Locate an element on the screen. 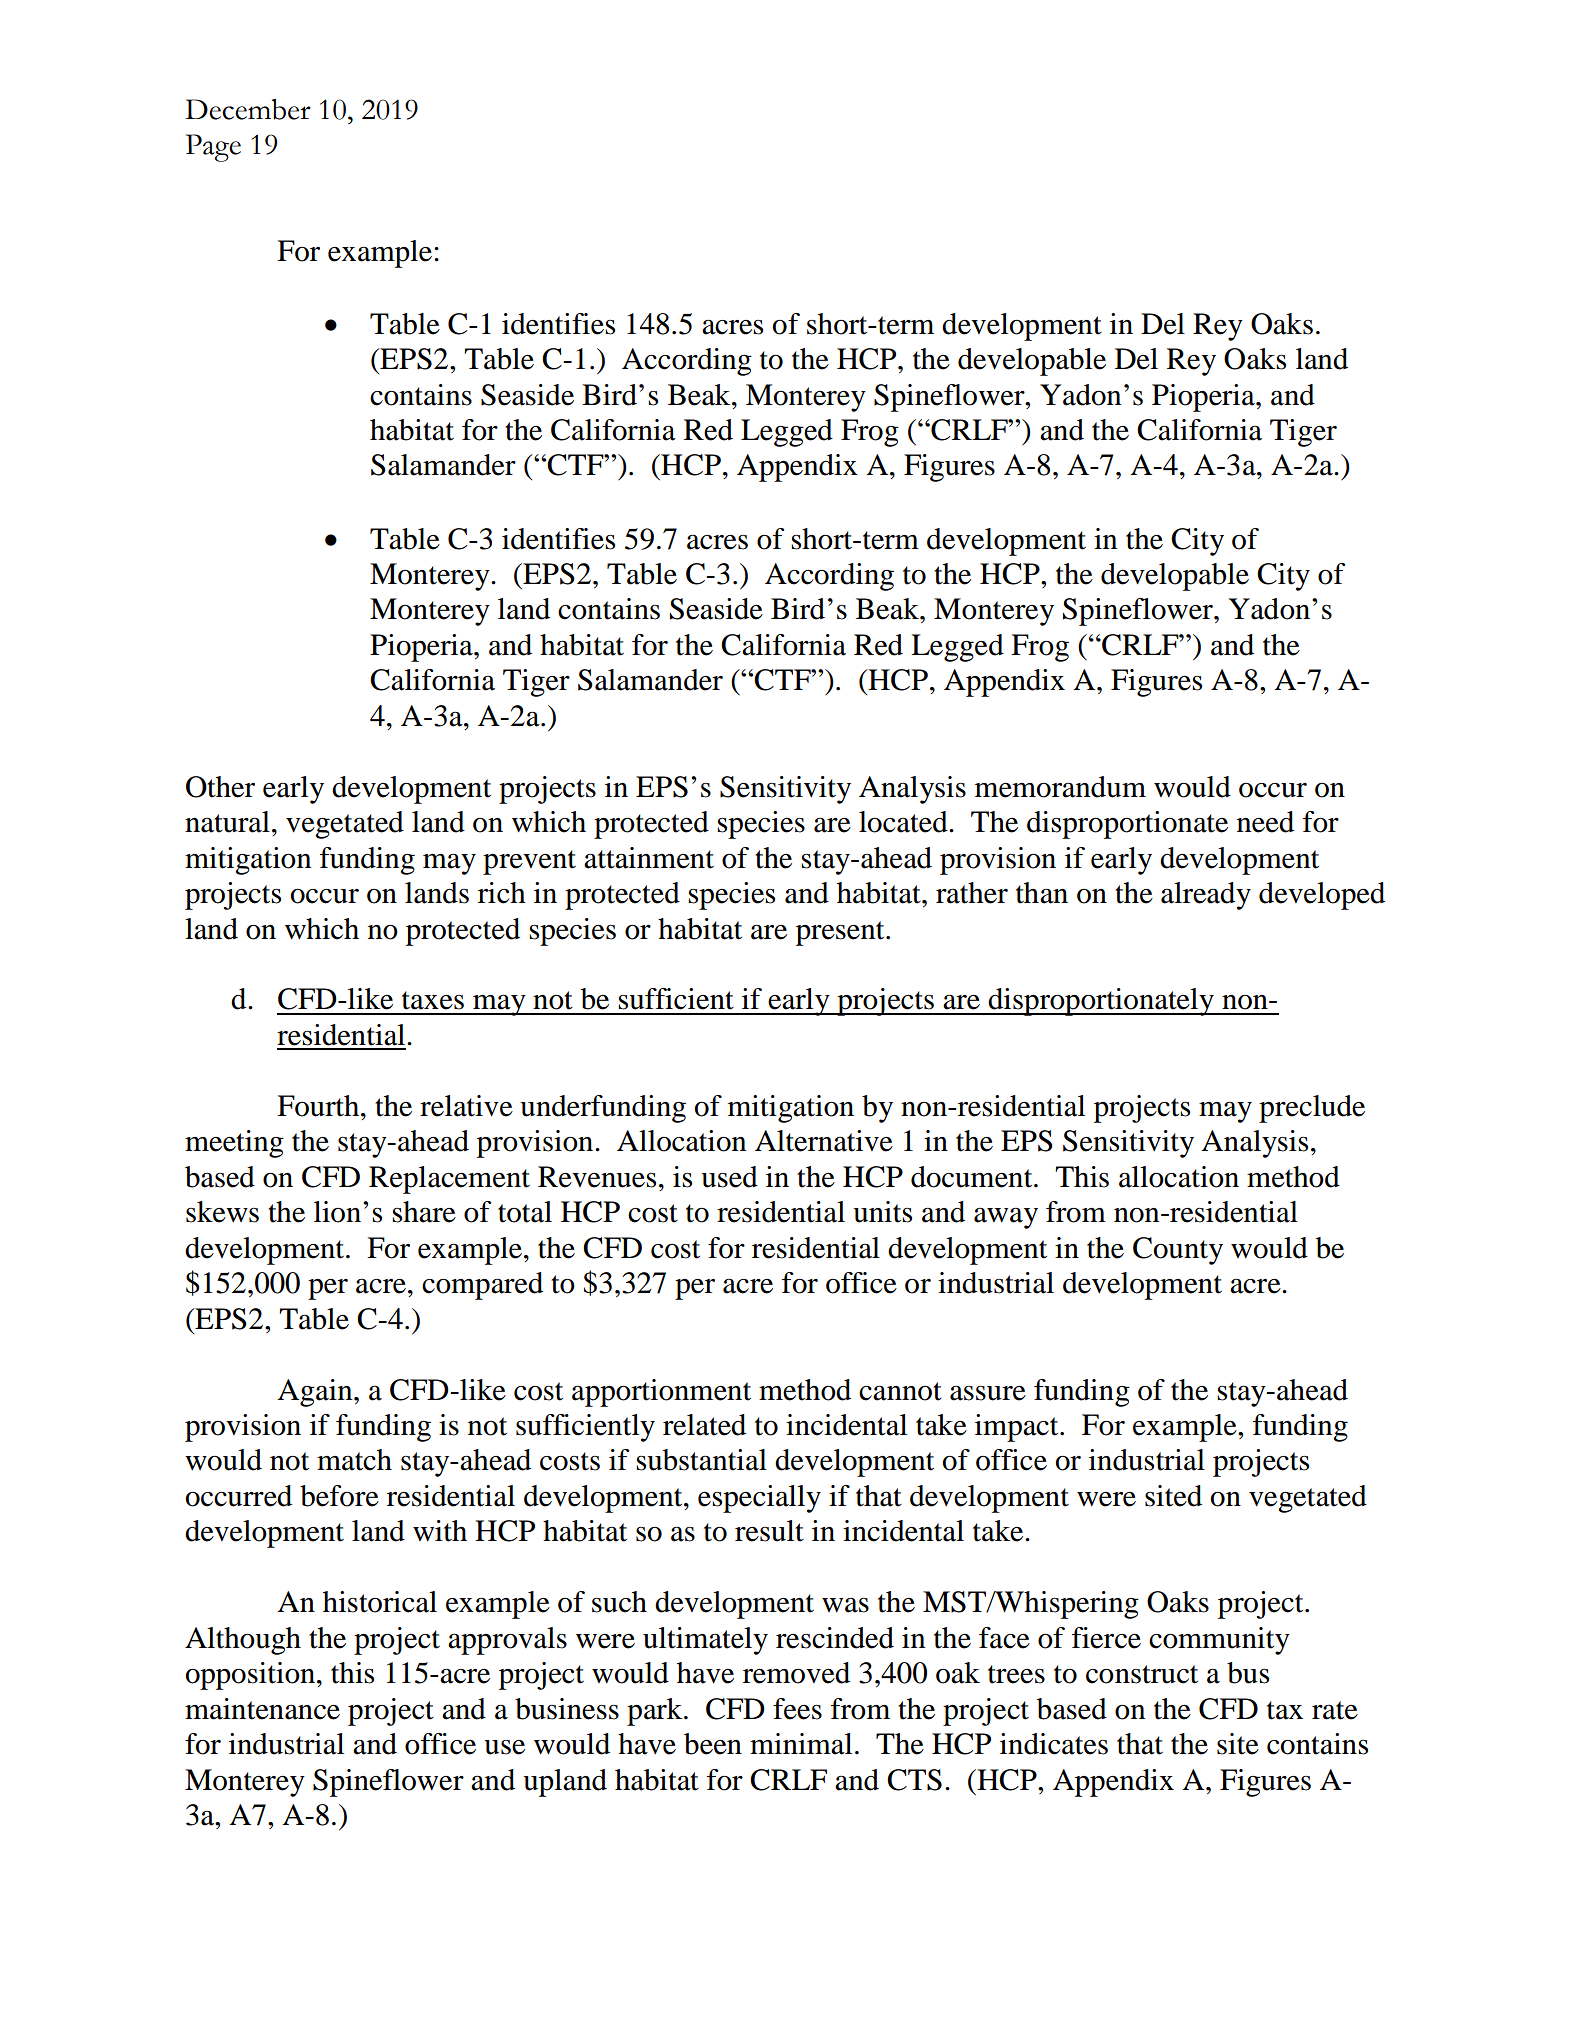  located is located at coordinates (904, 822).
